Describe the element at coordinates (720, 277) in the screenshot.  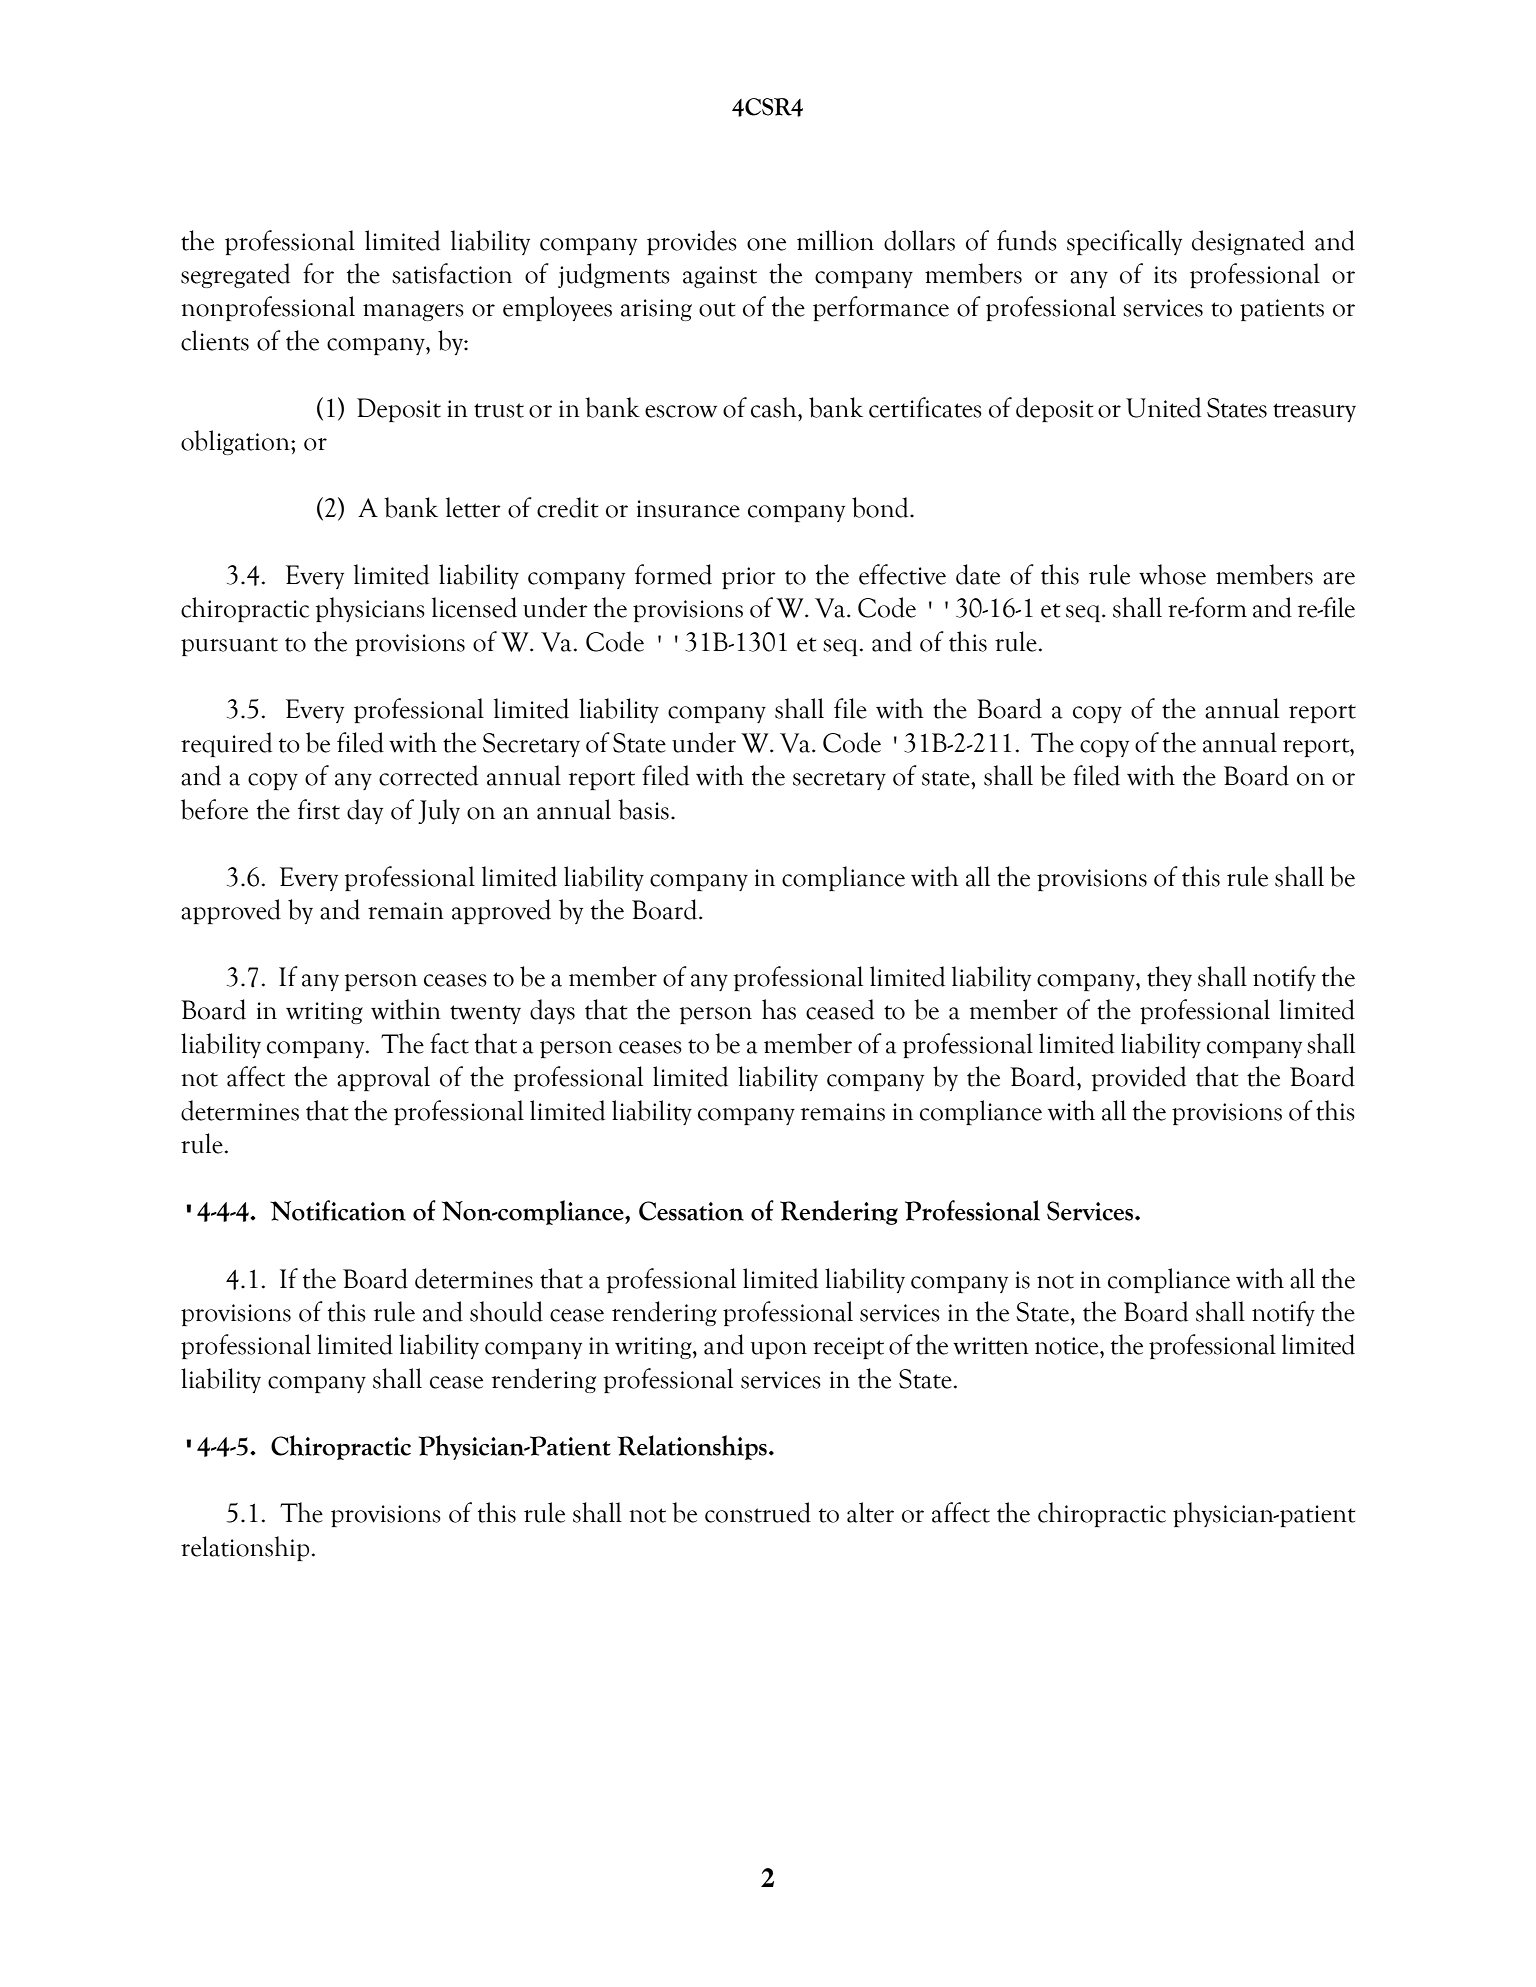
I see `against` at that location.
